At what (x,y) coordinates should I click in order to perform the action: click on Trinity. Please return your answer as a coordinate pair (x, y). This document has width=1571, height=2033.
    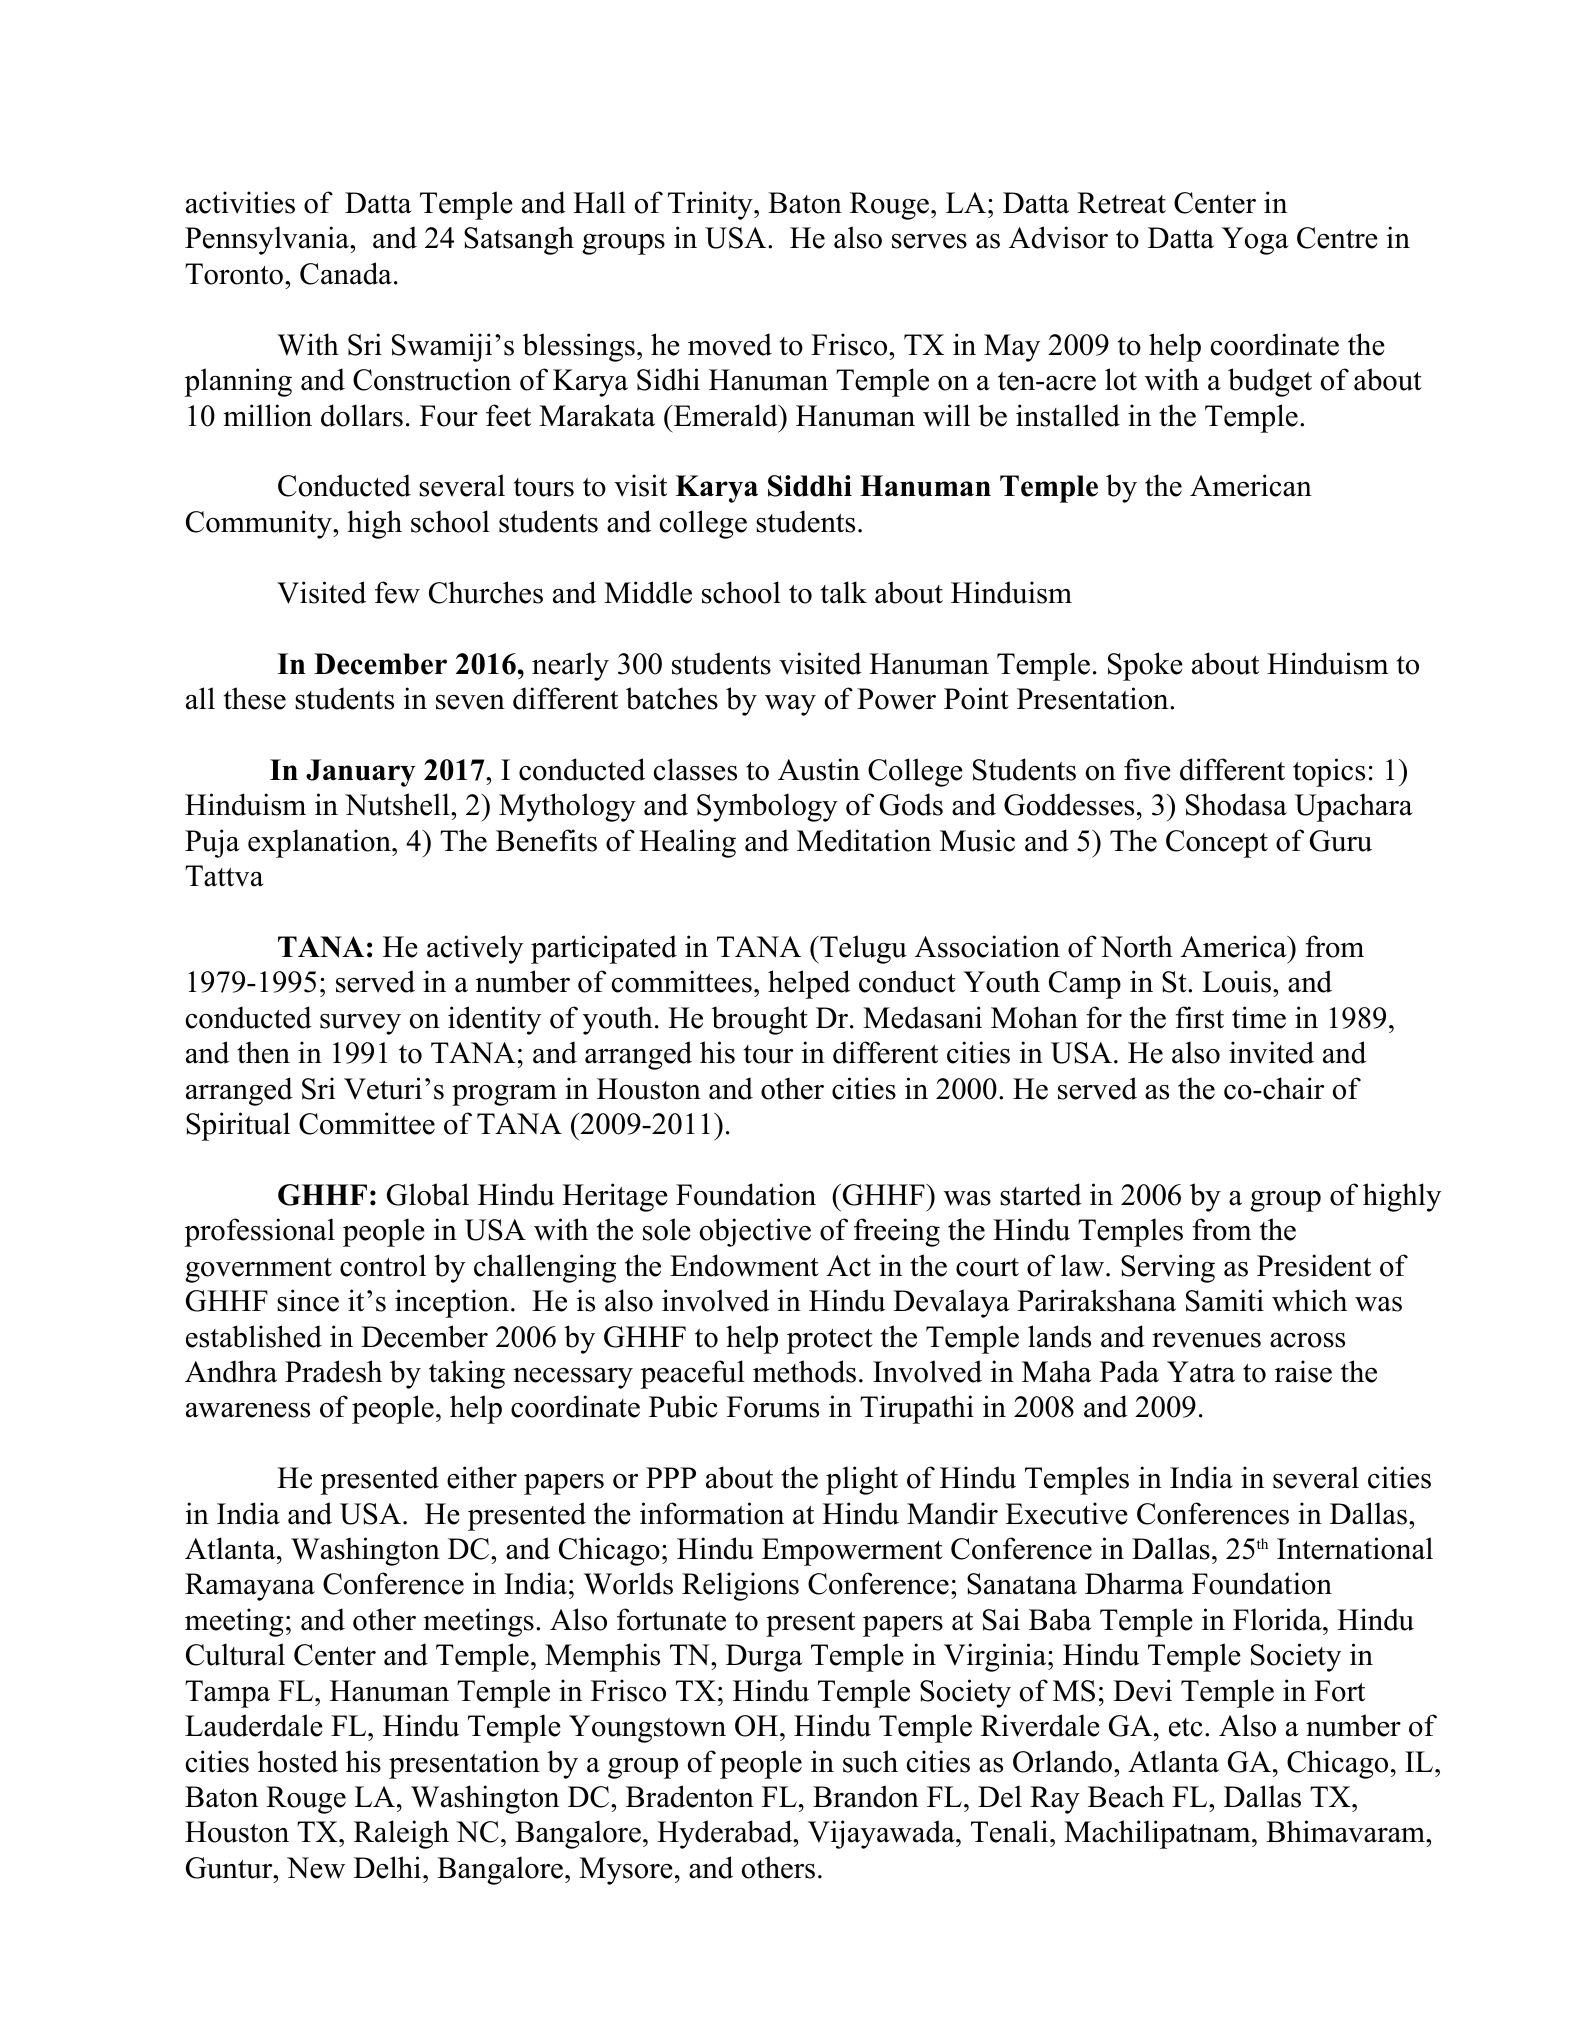
    Looking at the image, I should click on (710, 205).
